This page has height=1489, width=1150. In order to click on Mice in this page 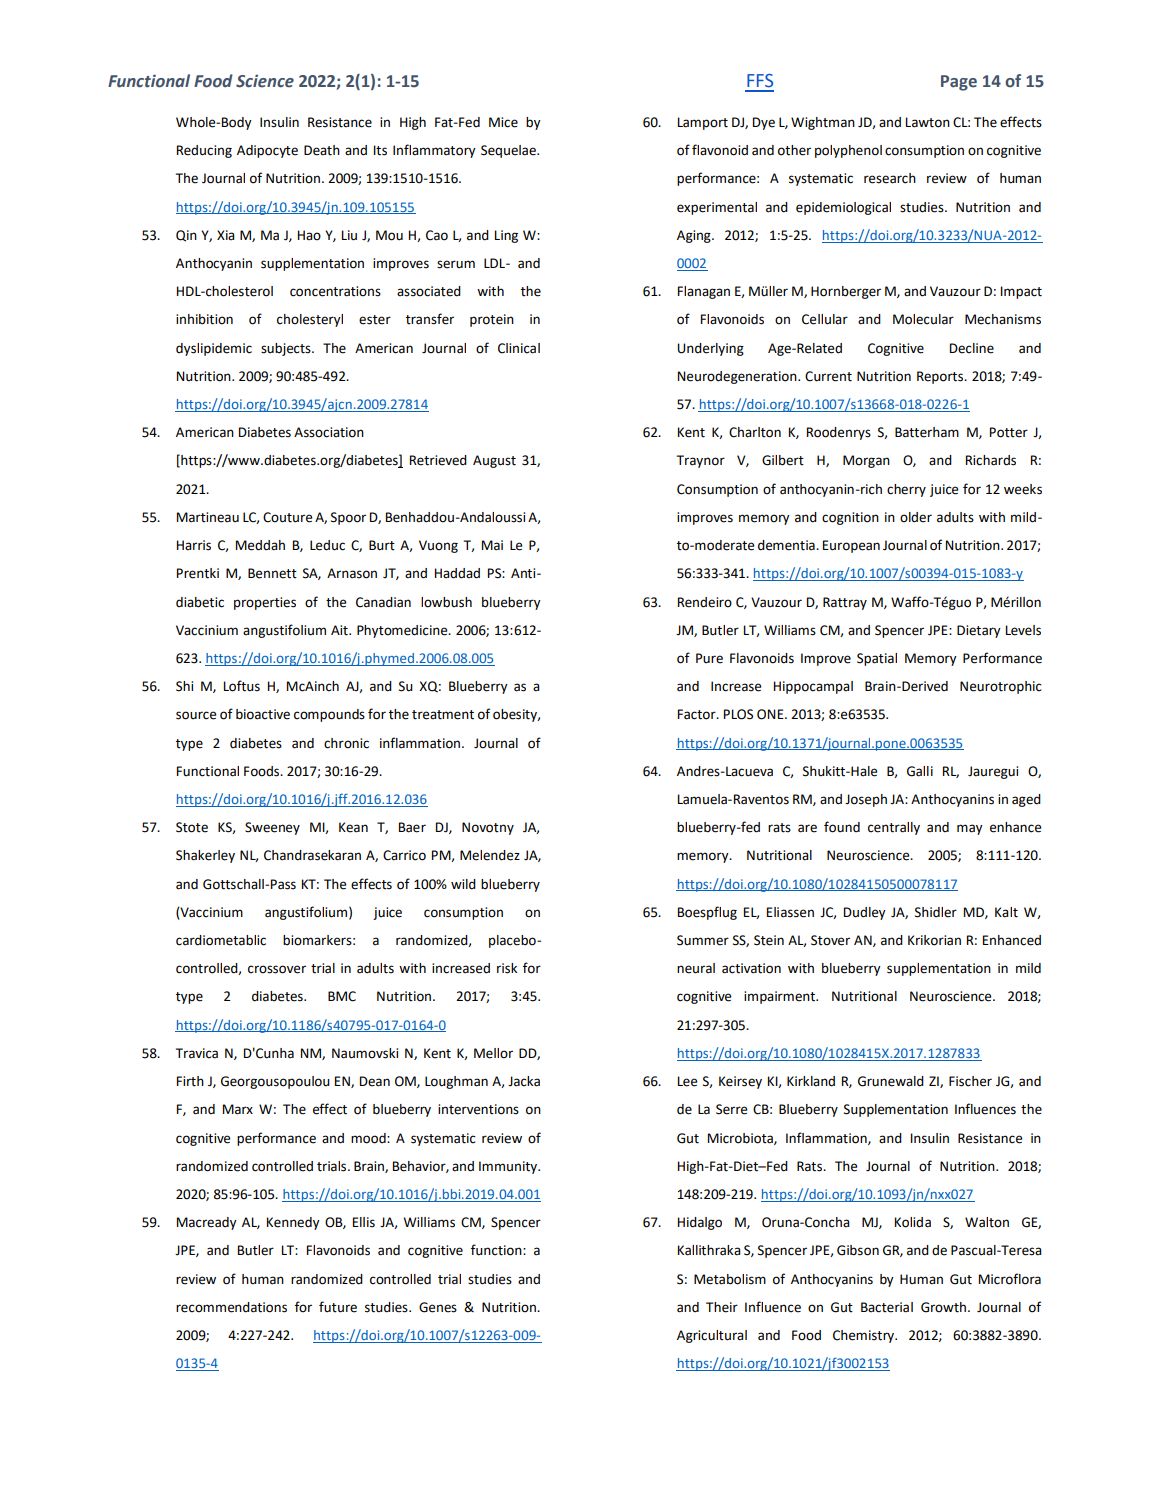, I will do `click(503, 122)`.
